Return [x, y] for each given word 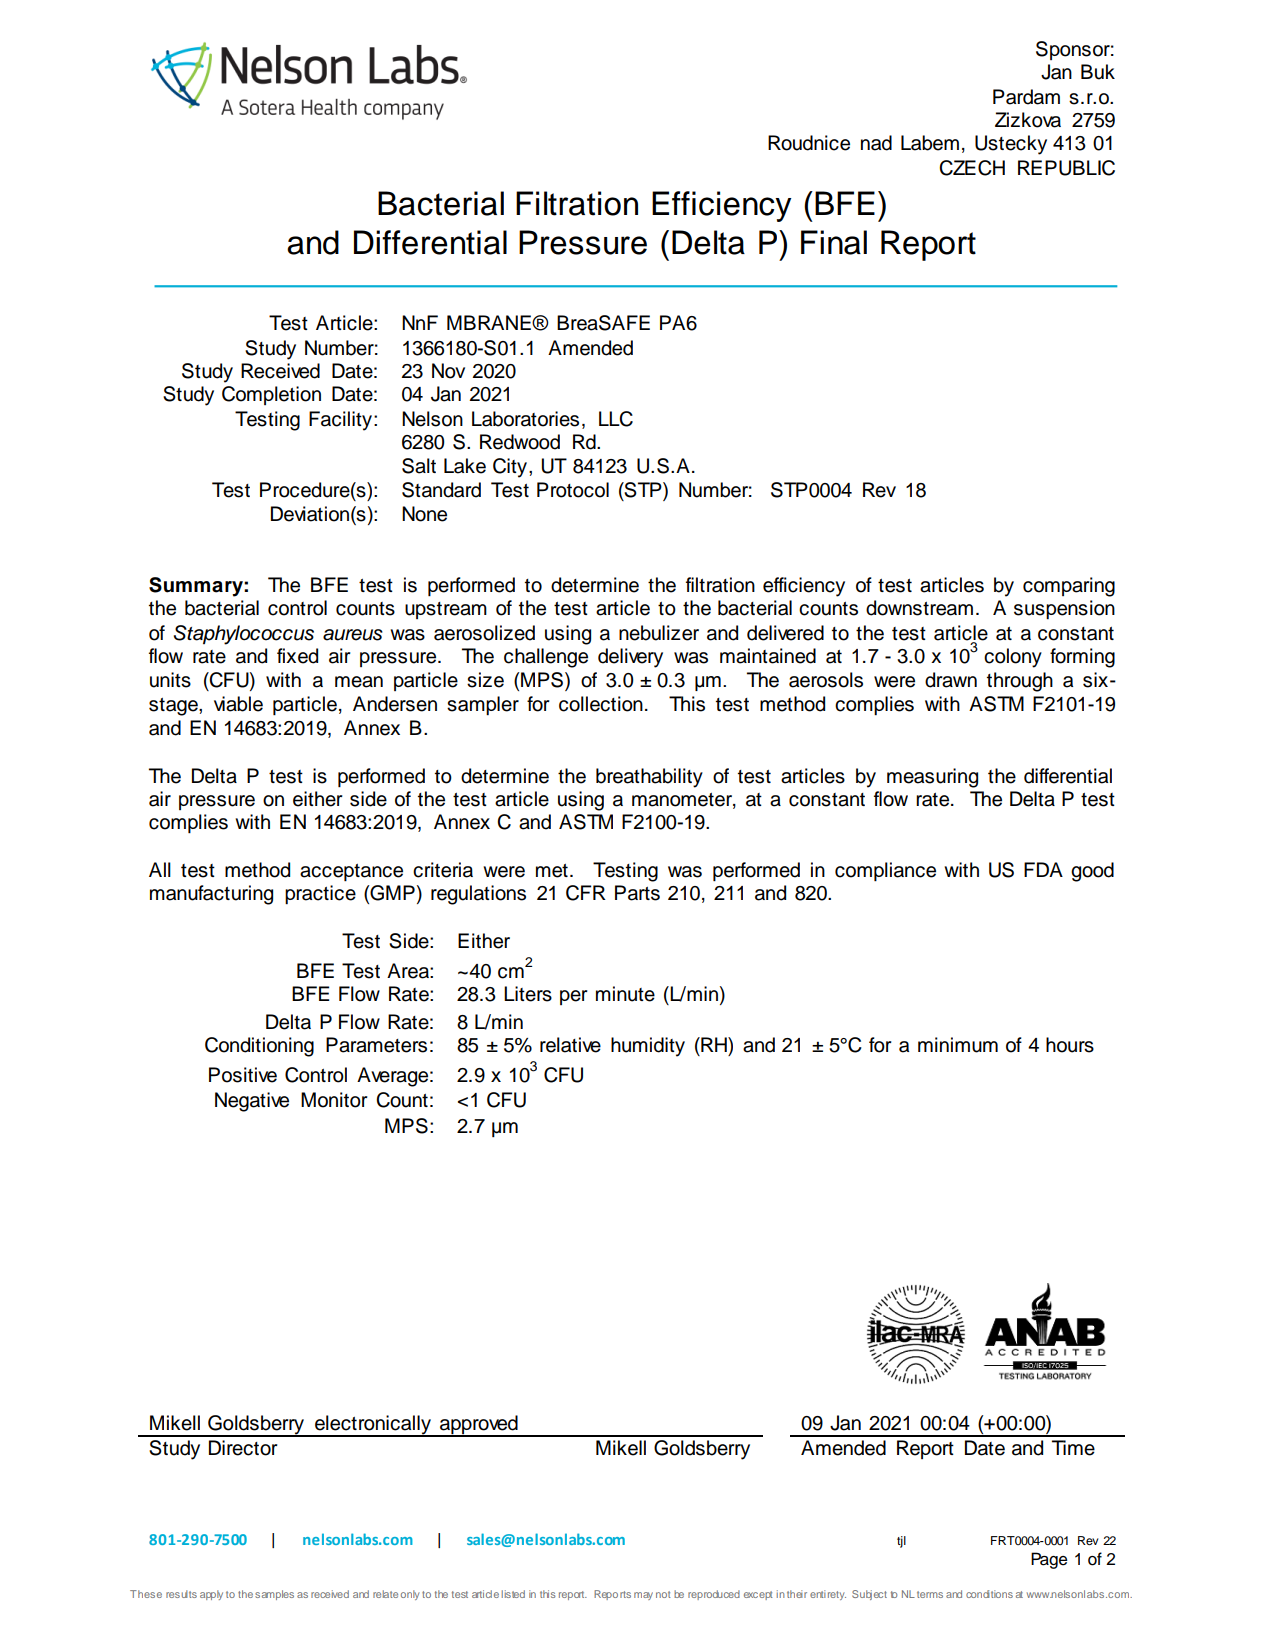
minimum [958, 1045]
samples [274, 1595]
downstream [919, 608]
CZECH [972, 168]
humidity [648, 1047]
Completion [271, 395]
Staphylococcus [244, 635]
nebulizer [659, 633]
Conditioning [259, 1047]
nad [876, 143]
